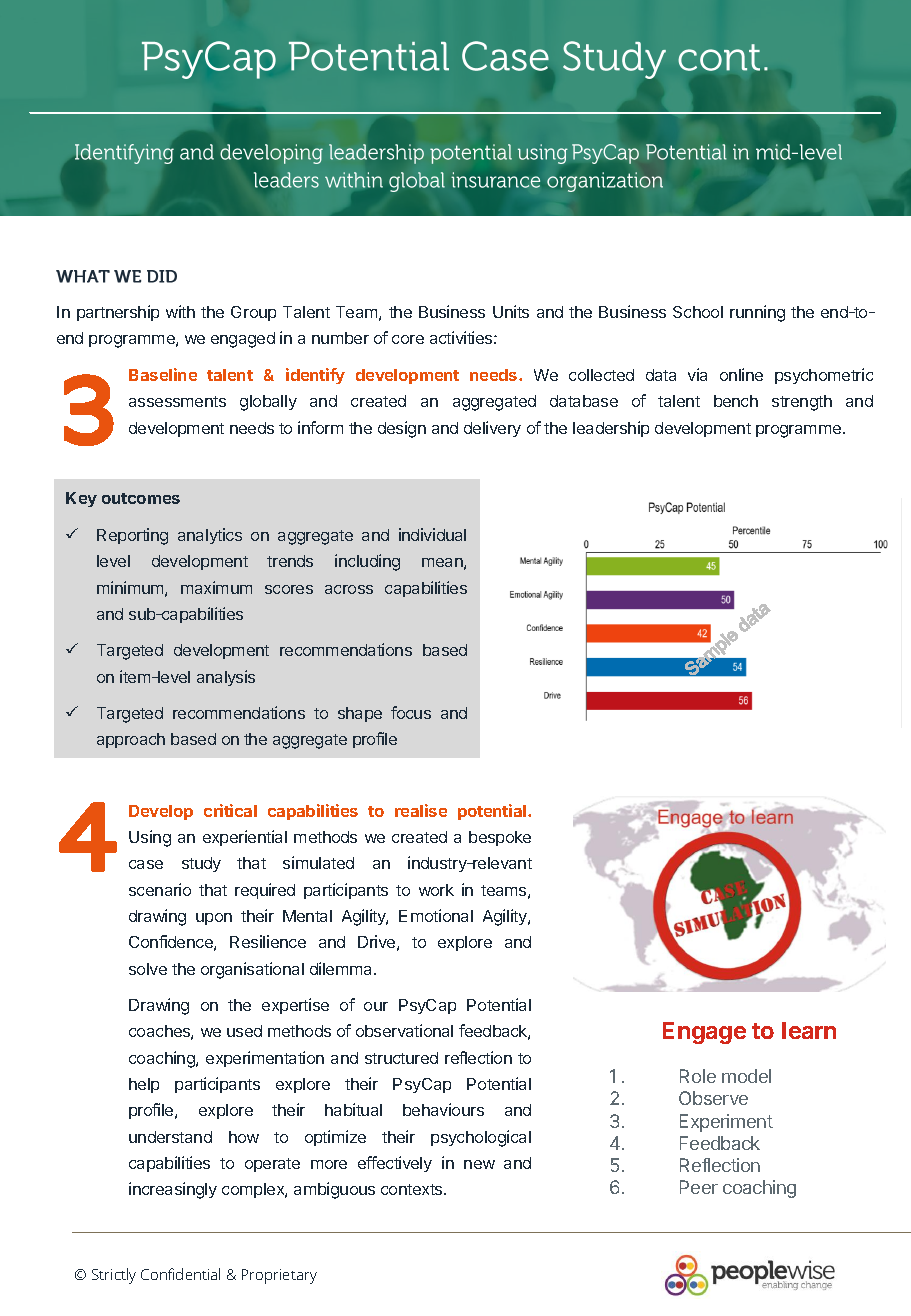 Image resolution: width=911 pixels, height=1316 pixels. Describe the element at coordinates (180, 1274) in the document. I see `Confidential` at that location.
